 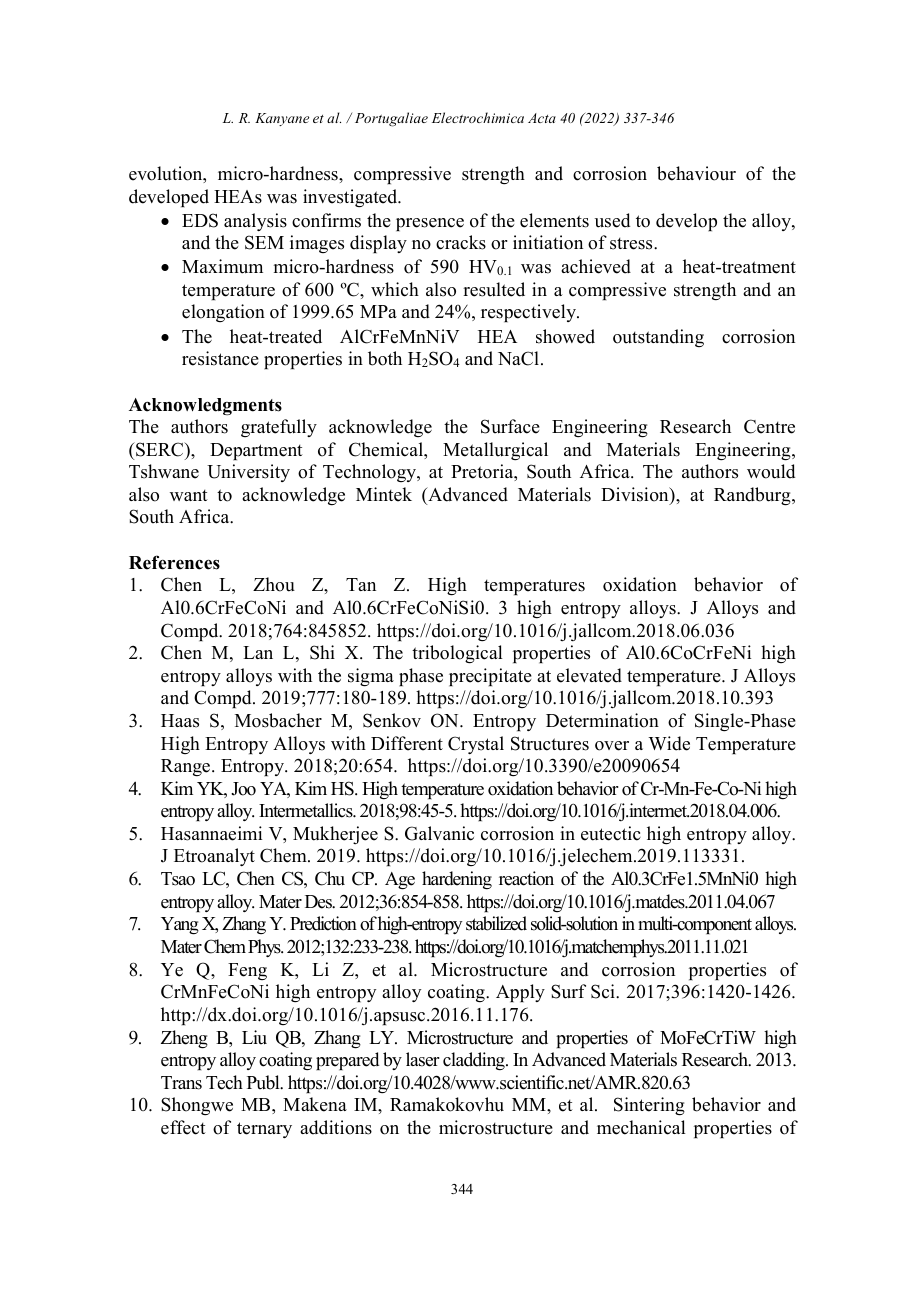 I want to click on analysis, so click(x=255, y=222).
